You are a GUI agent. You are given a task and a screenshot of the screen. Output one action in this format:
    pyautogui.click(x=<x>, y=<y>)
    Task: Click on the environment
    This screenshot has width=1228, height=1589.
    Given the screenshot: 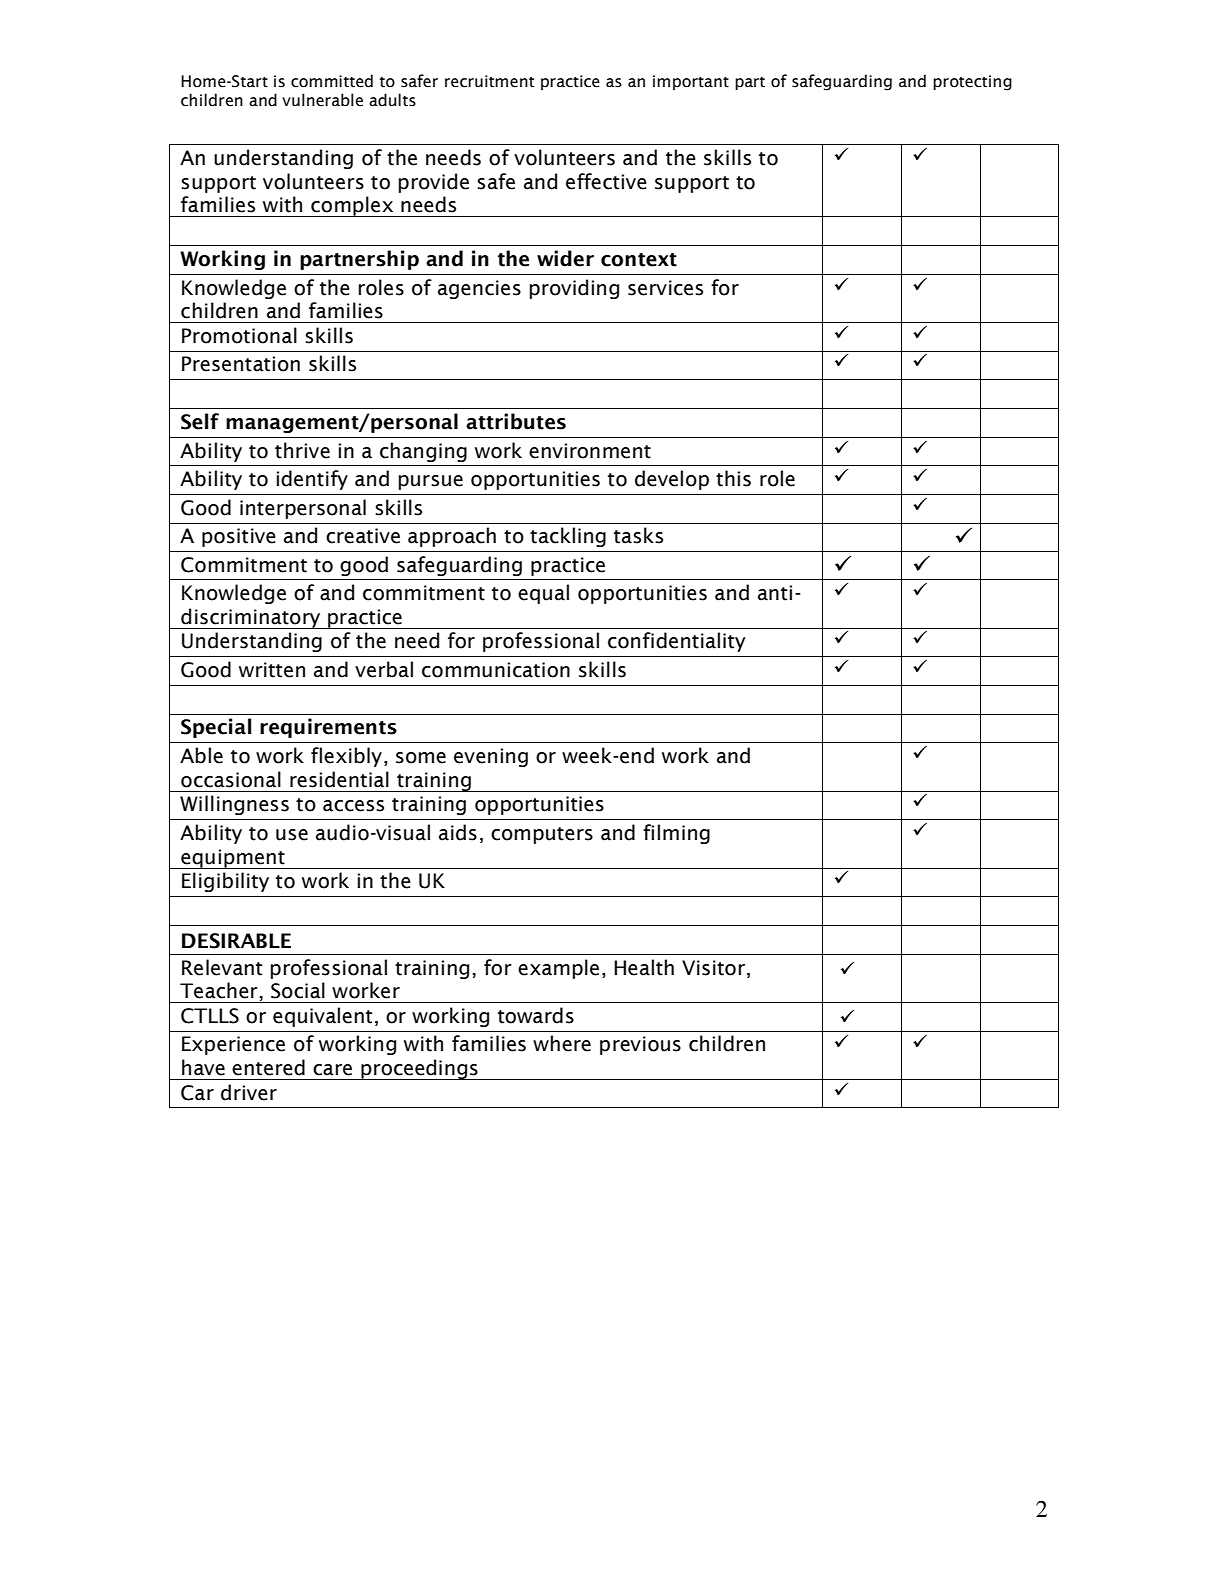 What is the action you would take?
    pyautogui.click(x=590, y=451)
